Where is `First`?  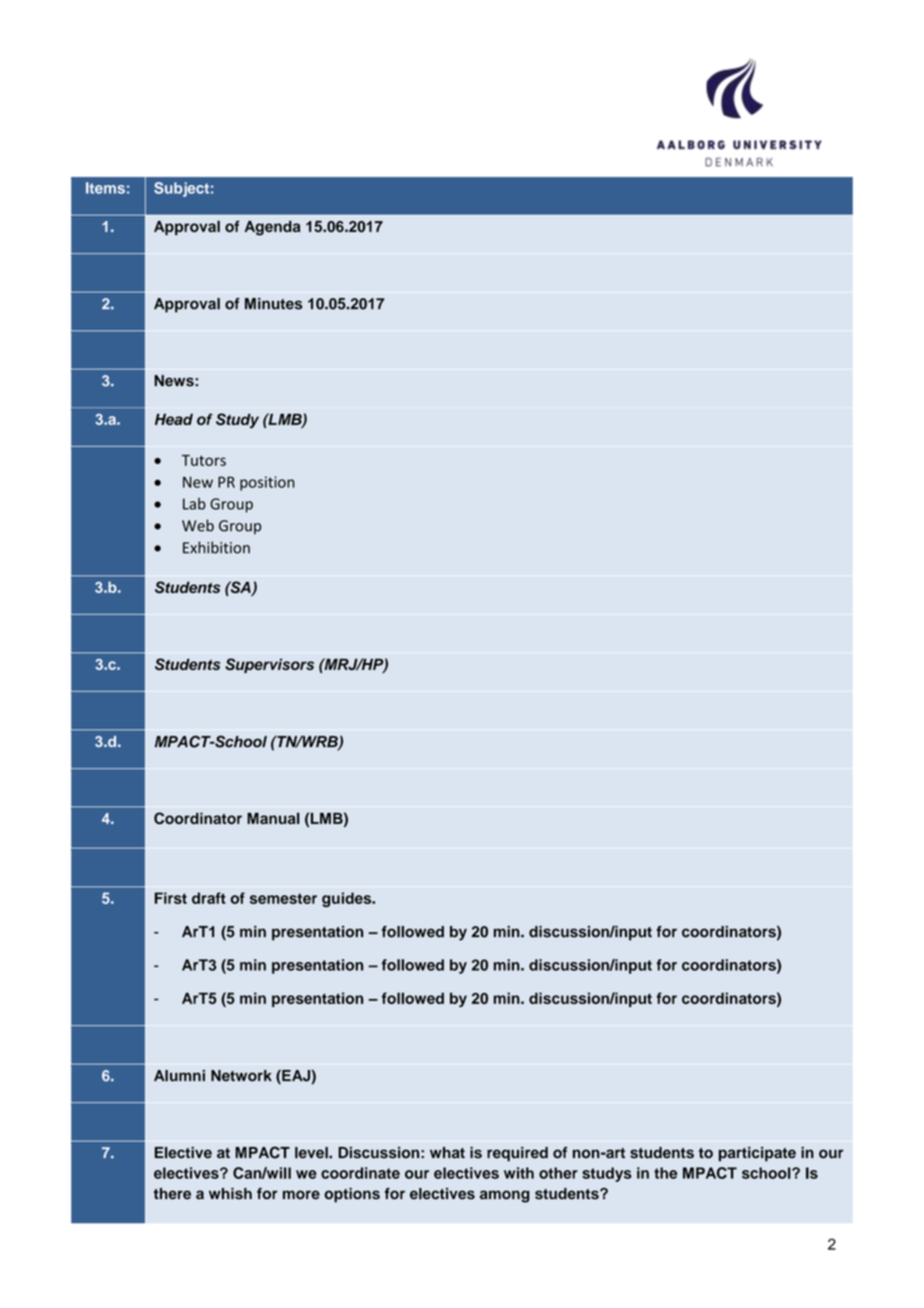
First is located at coordinates (171, 898).
